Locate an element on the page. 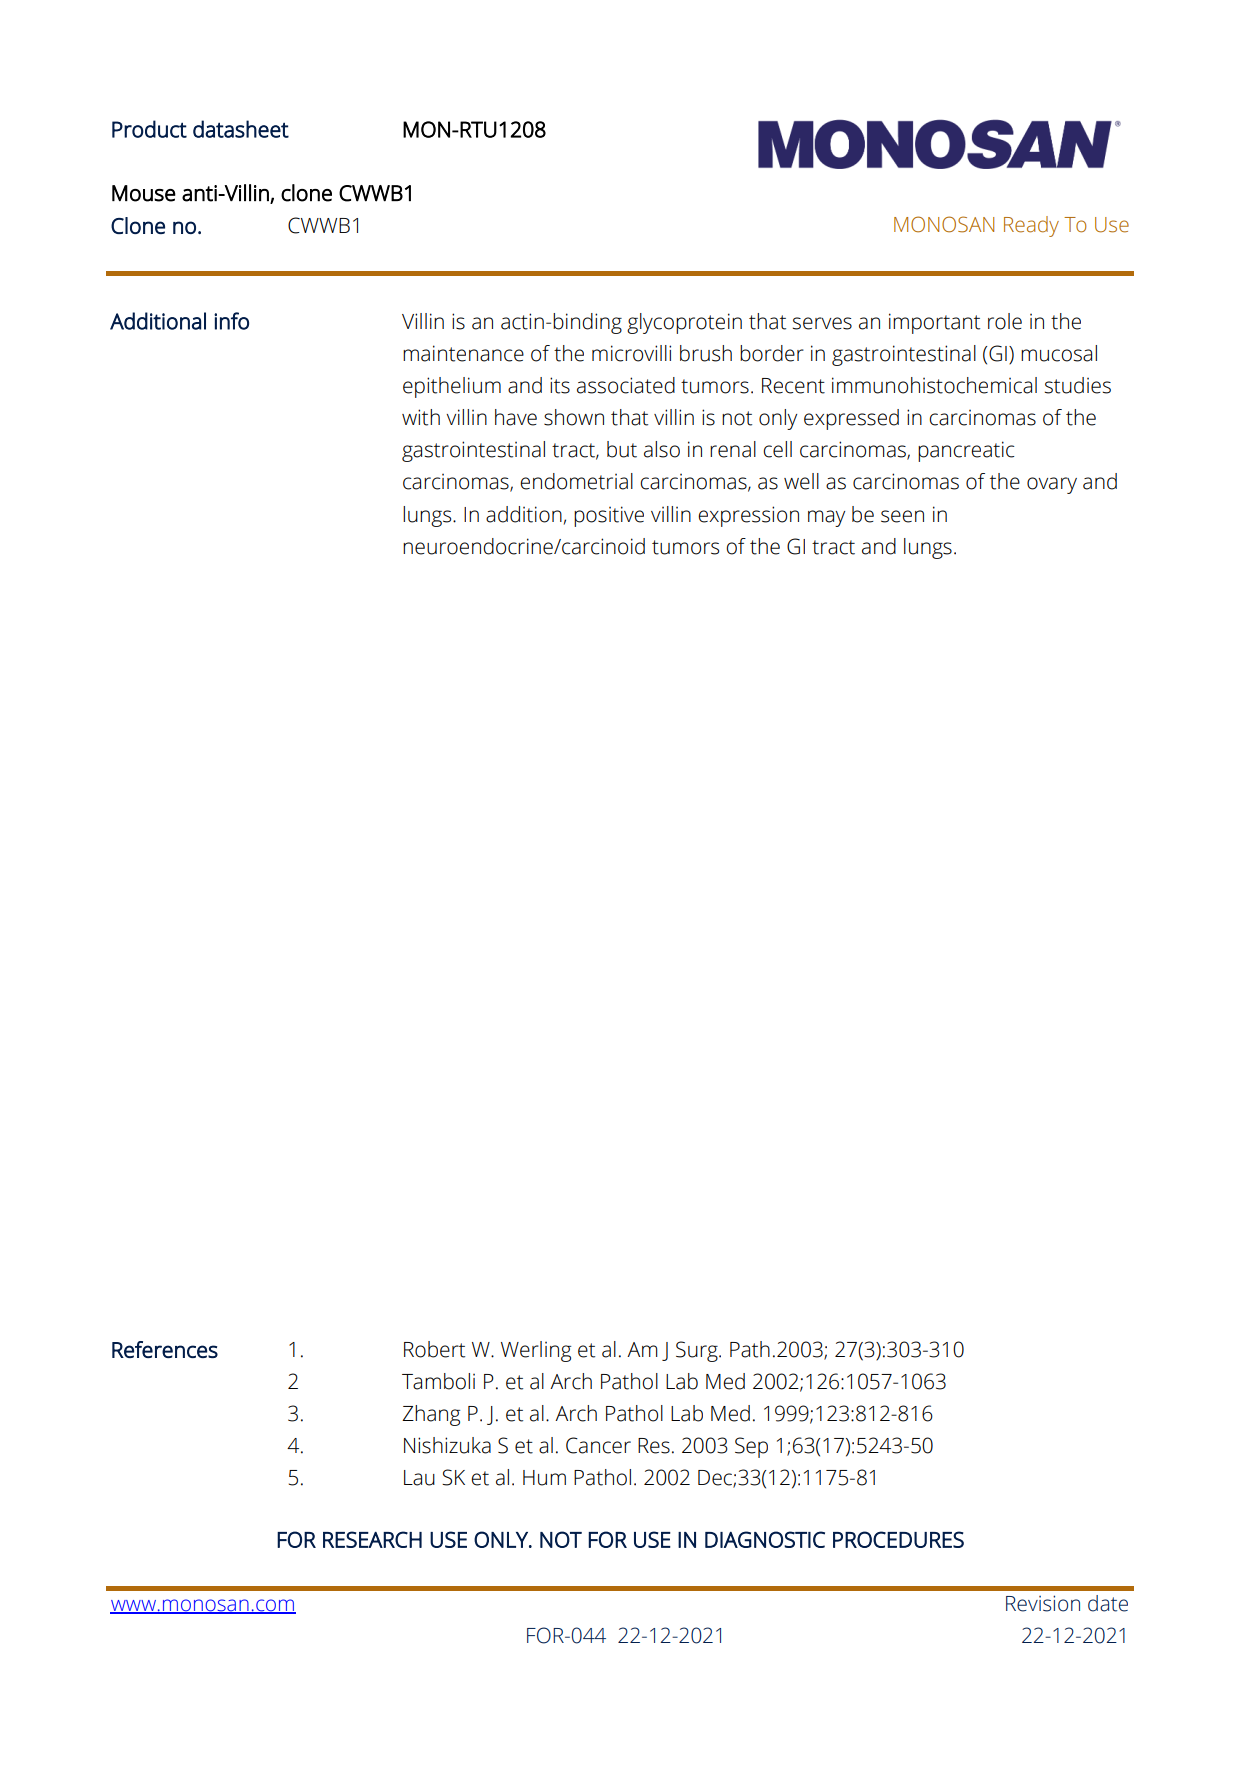  Hum is located at coordinates (544, 1478).
